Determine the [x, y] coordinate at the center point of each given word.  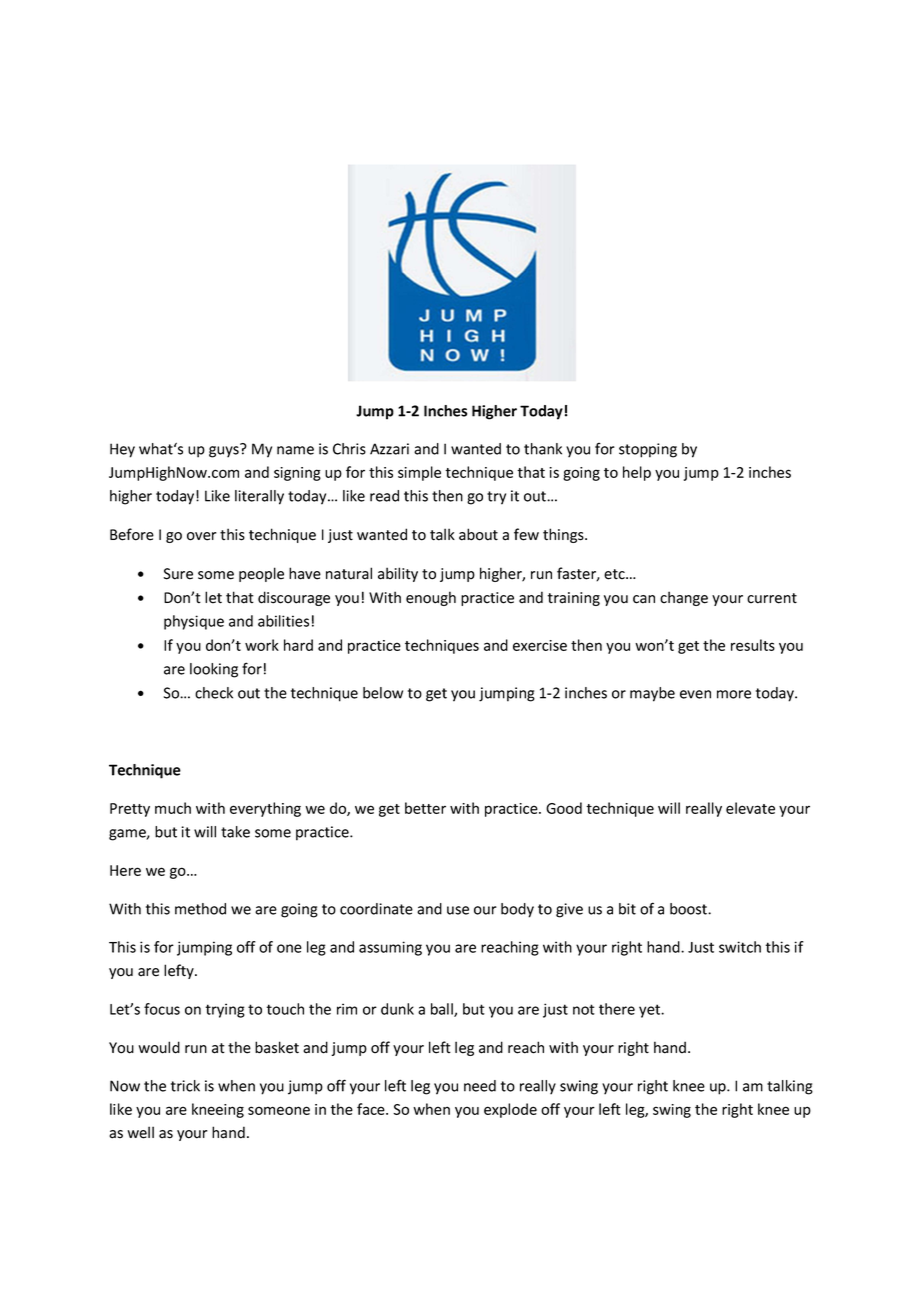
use [458, 910]
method [200, 909]
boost [689, 909]
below [383, 693]
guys [225, 451]
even [695, 694]
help [637, 473]
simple [419, 473]
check [214, 693]
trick [185, 1086]
